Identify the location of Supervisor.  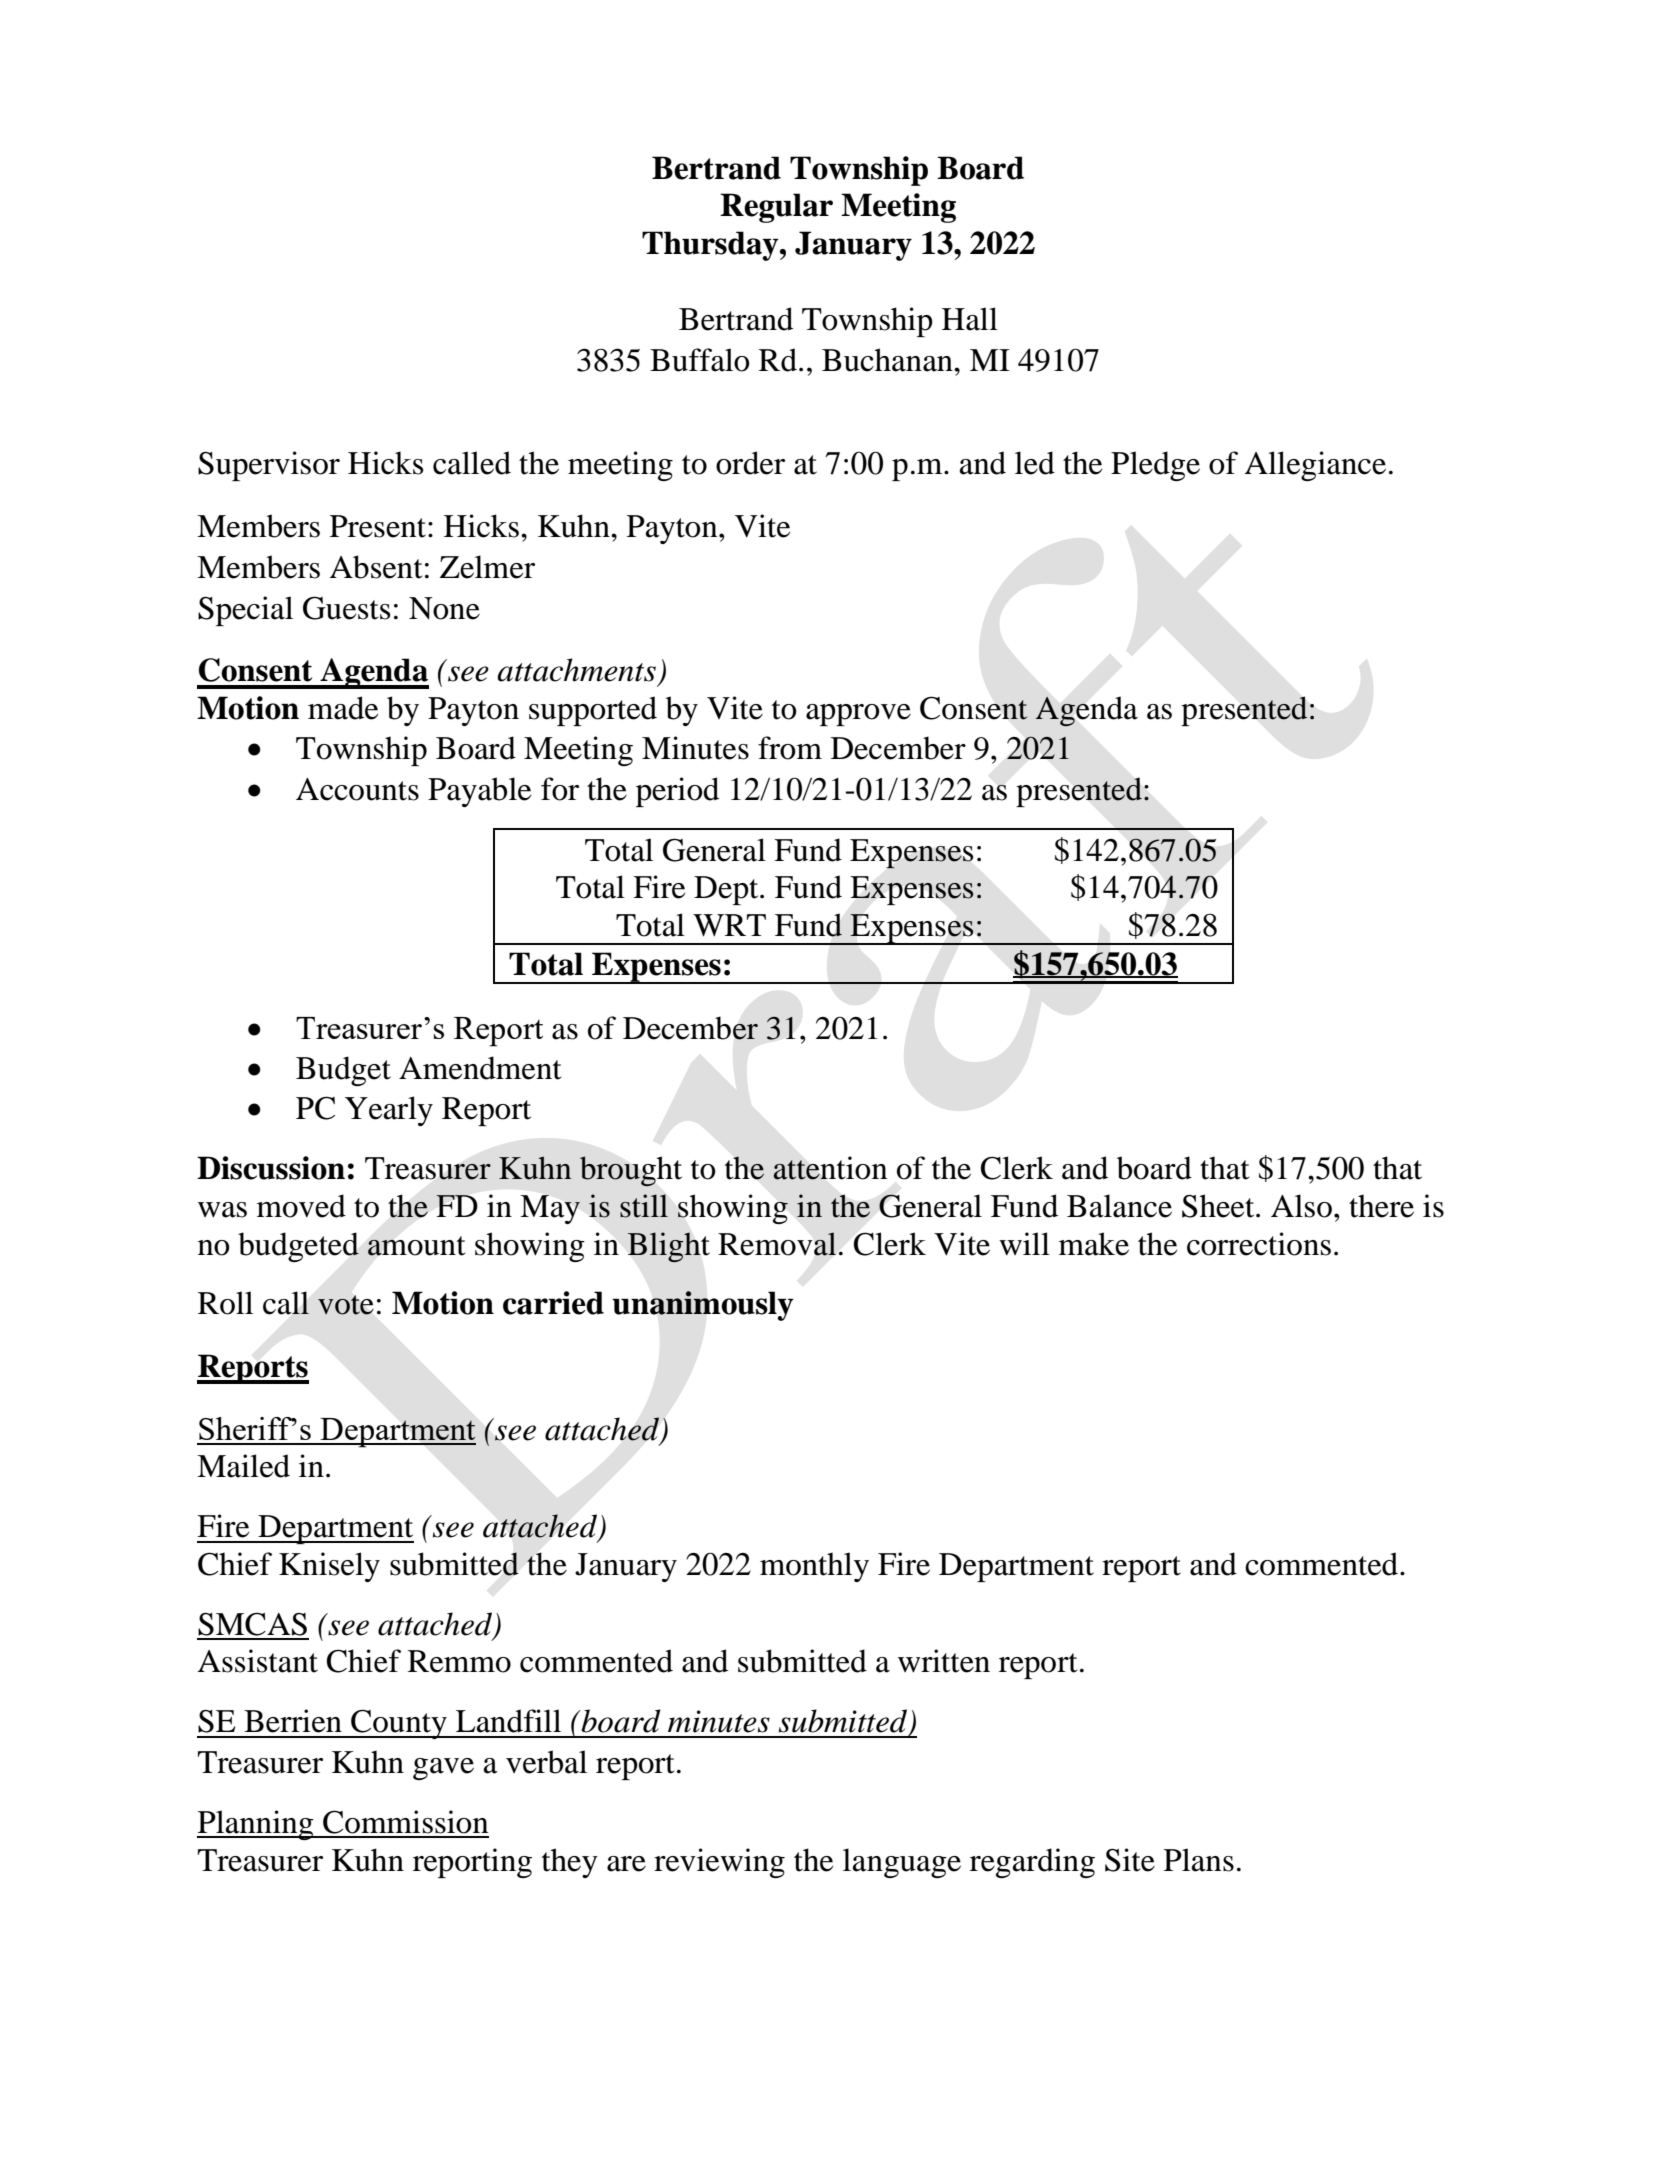
(269, 466).
